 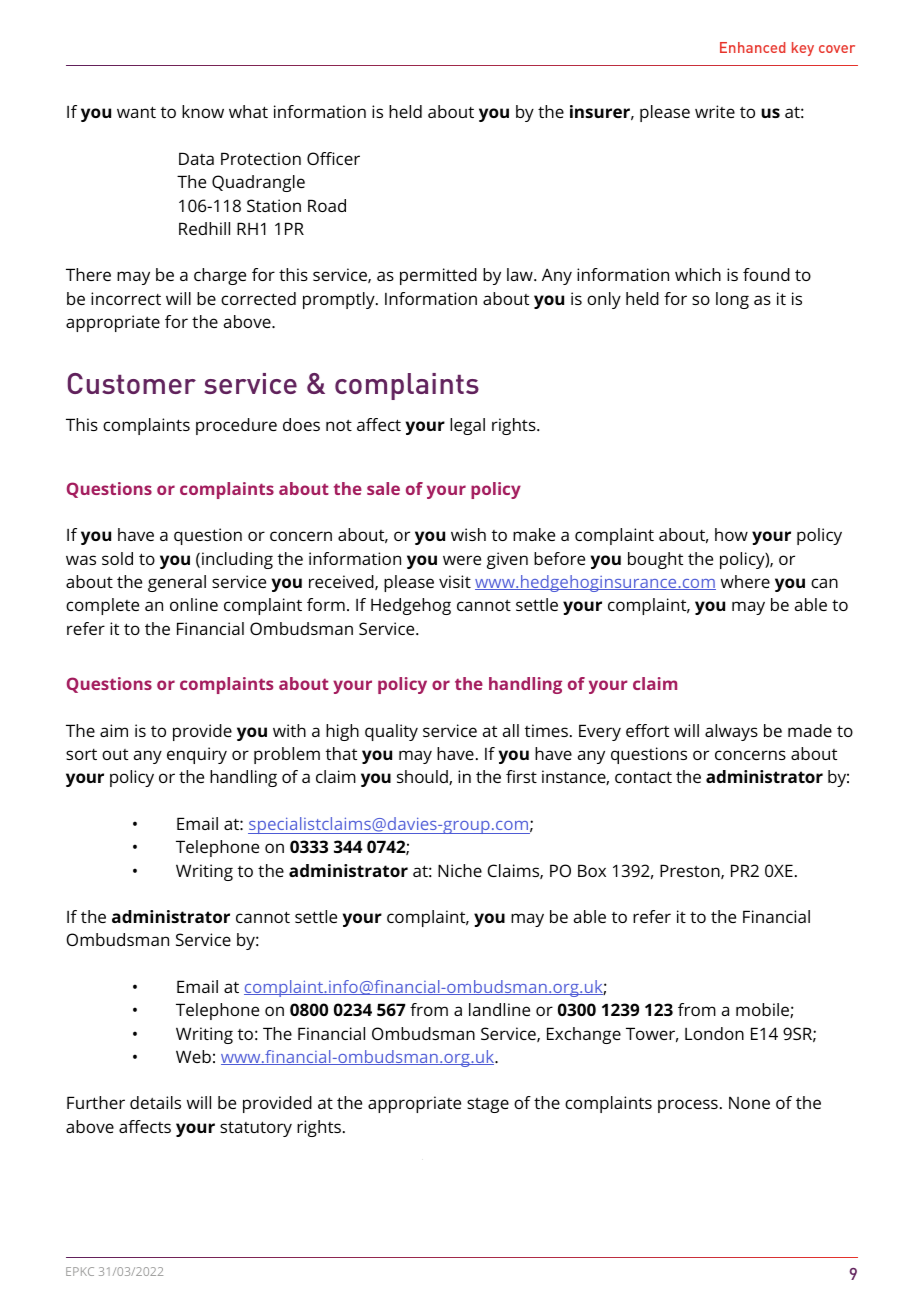 What do you see at coordinates (155, 1102) in the screenshot?
I see `details` at bounding box center [155, 1102].
